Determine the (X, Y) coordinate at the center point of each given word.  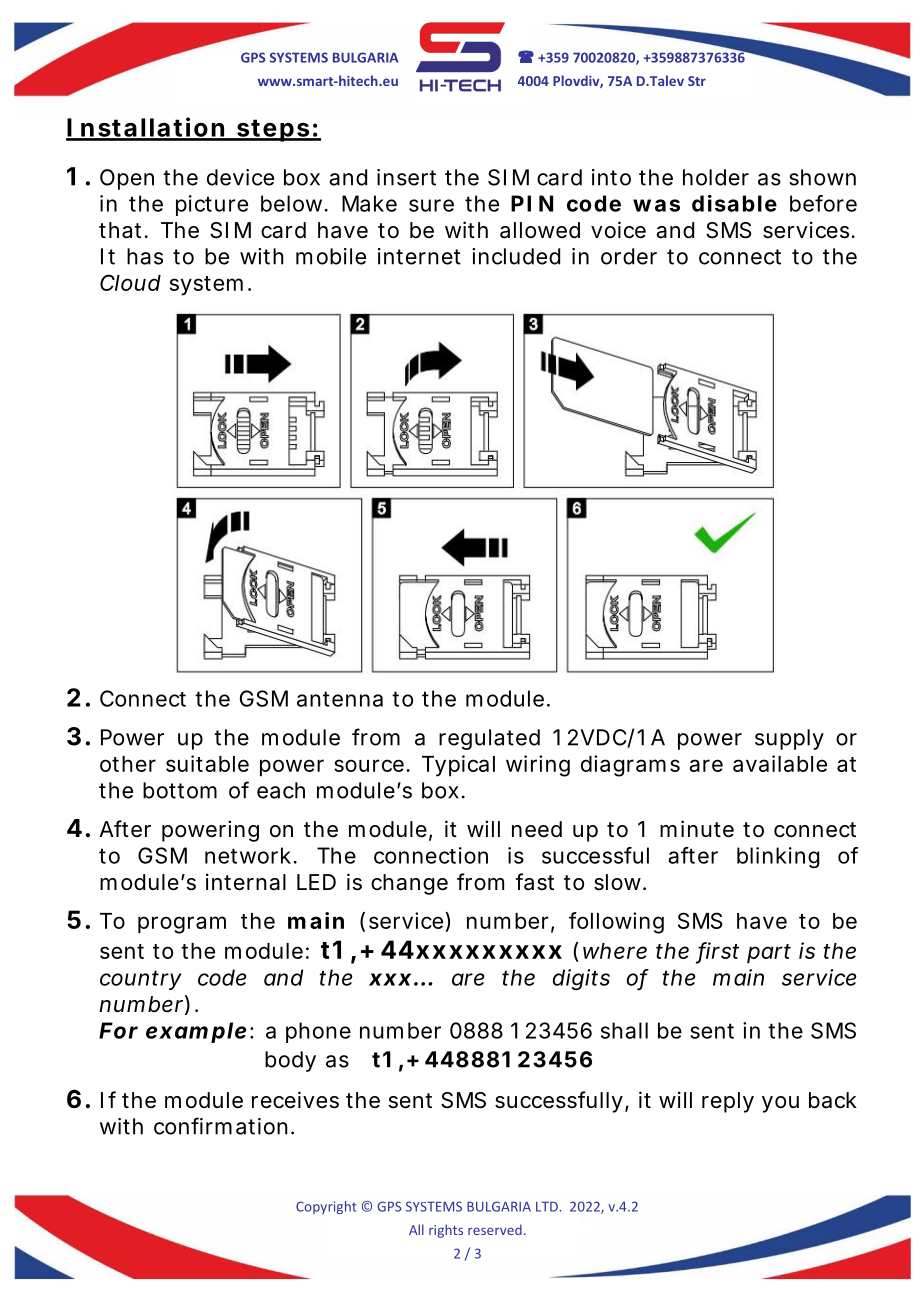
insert (406, 177)
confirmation (221, 1126)
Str (697, 81)
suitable (207, 763)
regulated (489, 739)
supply (789, 739)
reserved (495, 1229)
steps (273, 130)
